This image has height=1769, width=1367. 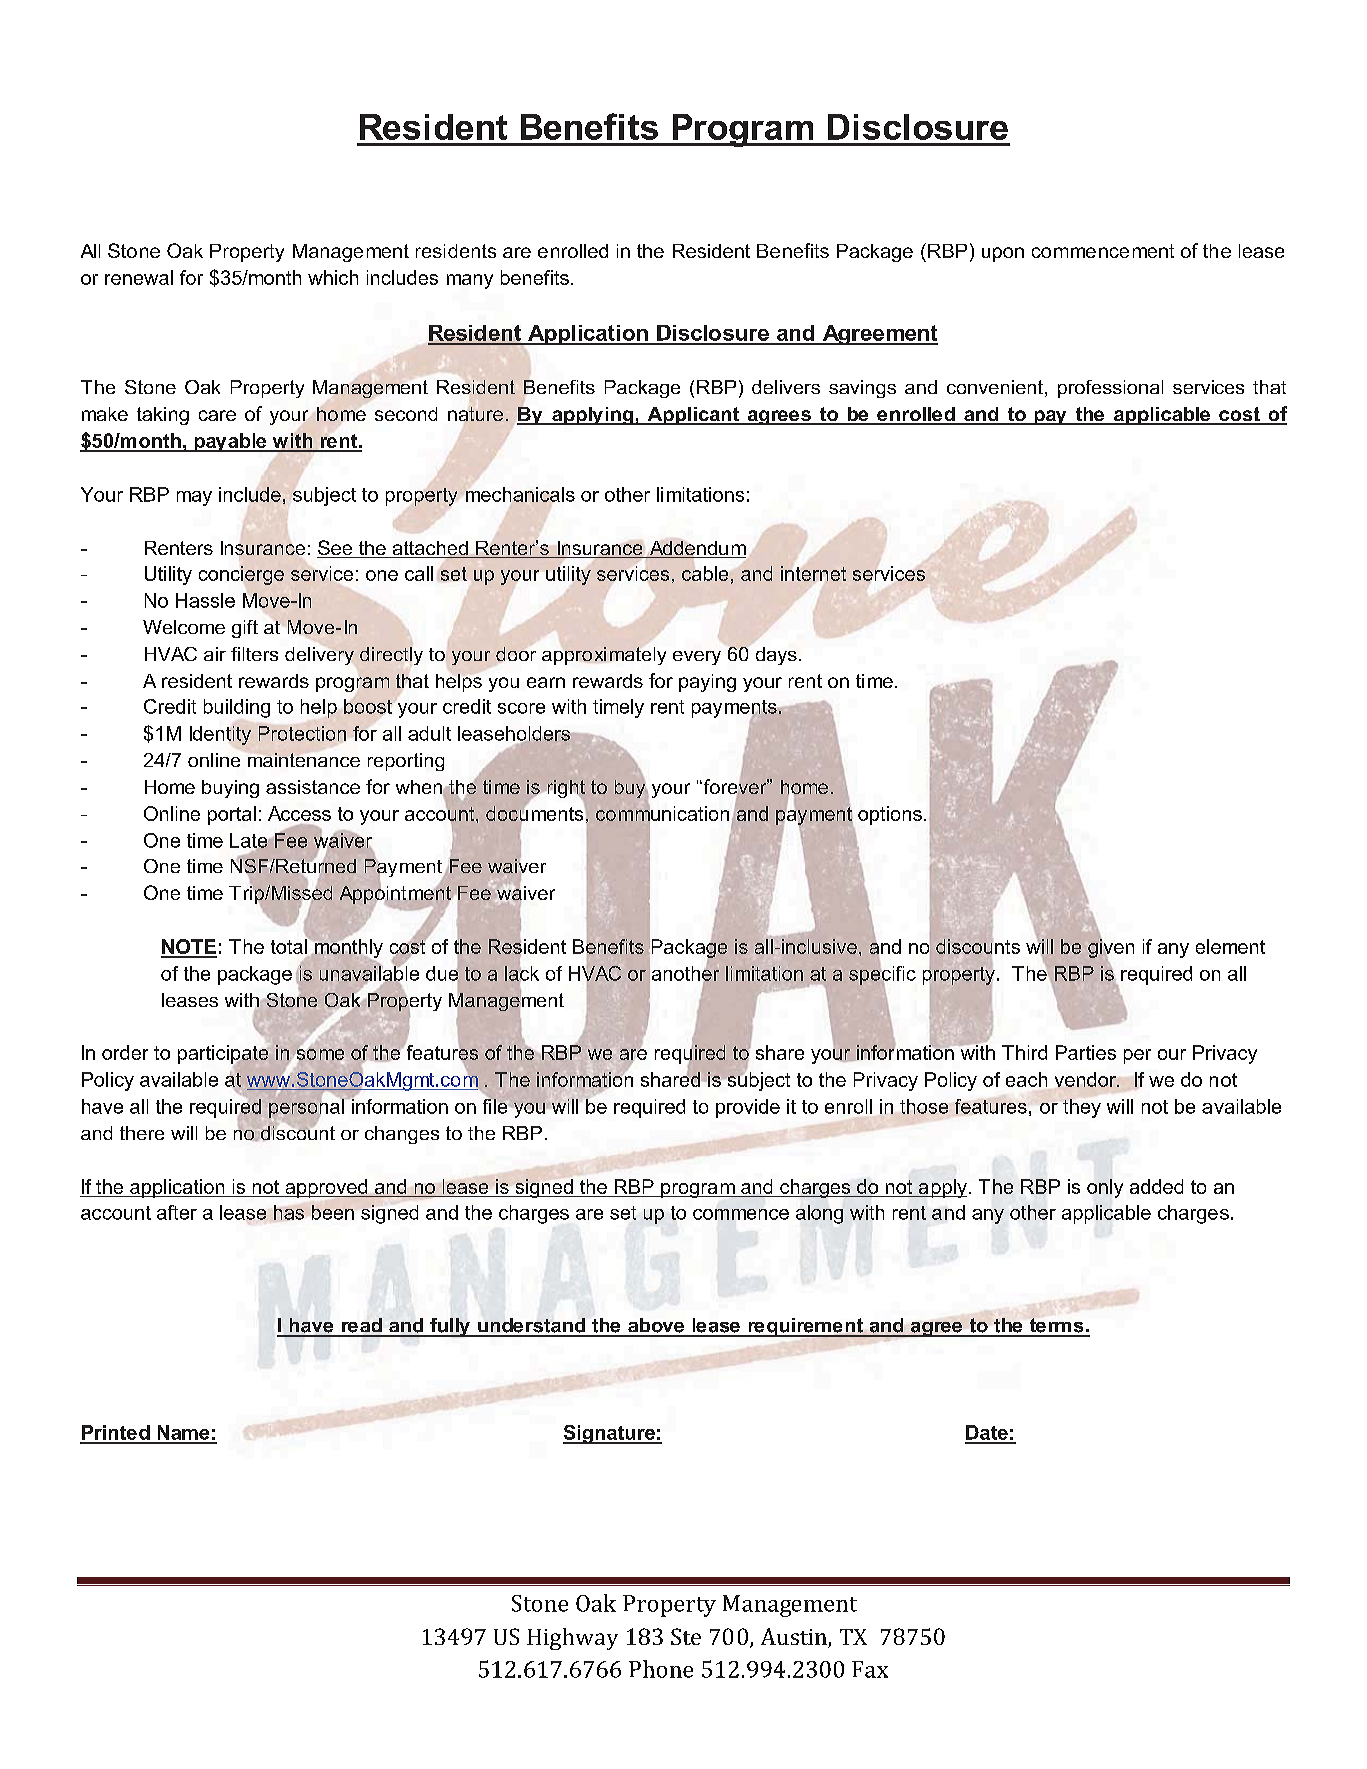 What do you see at coordinates (813, 573) in the image?
I see `internet` at bounding box center [813, 573].
